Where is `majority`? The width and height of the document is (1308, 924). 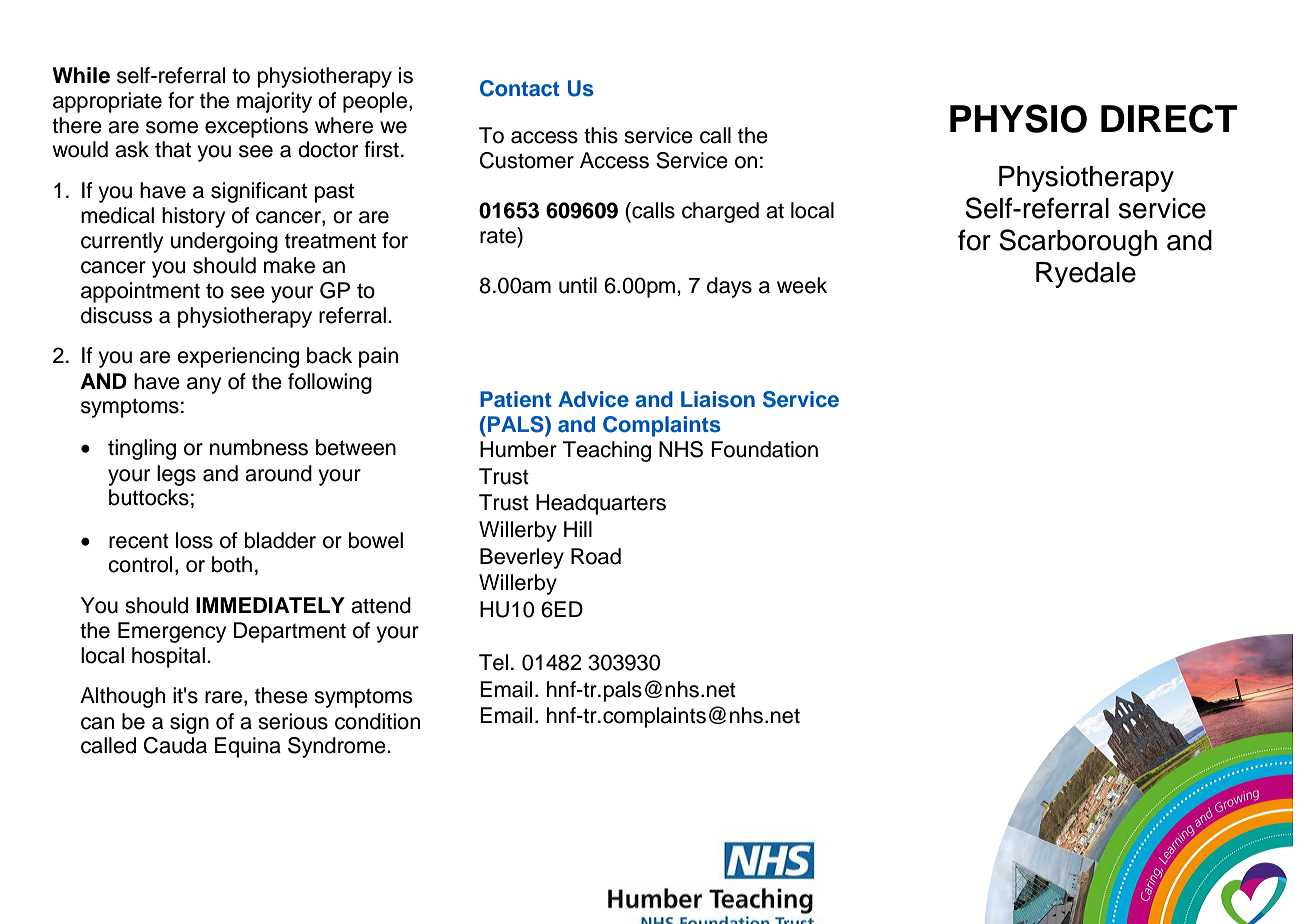
majority is located at coordinates (274, 102).
